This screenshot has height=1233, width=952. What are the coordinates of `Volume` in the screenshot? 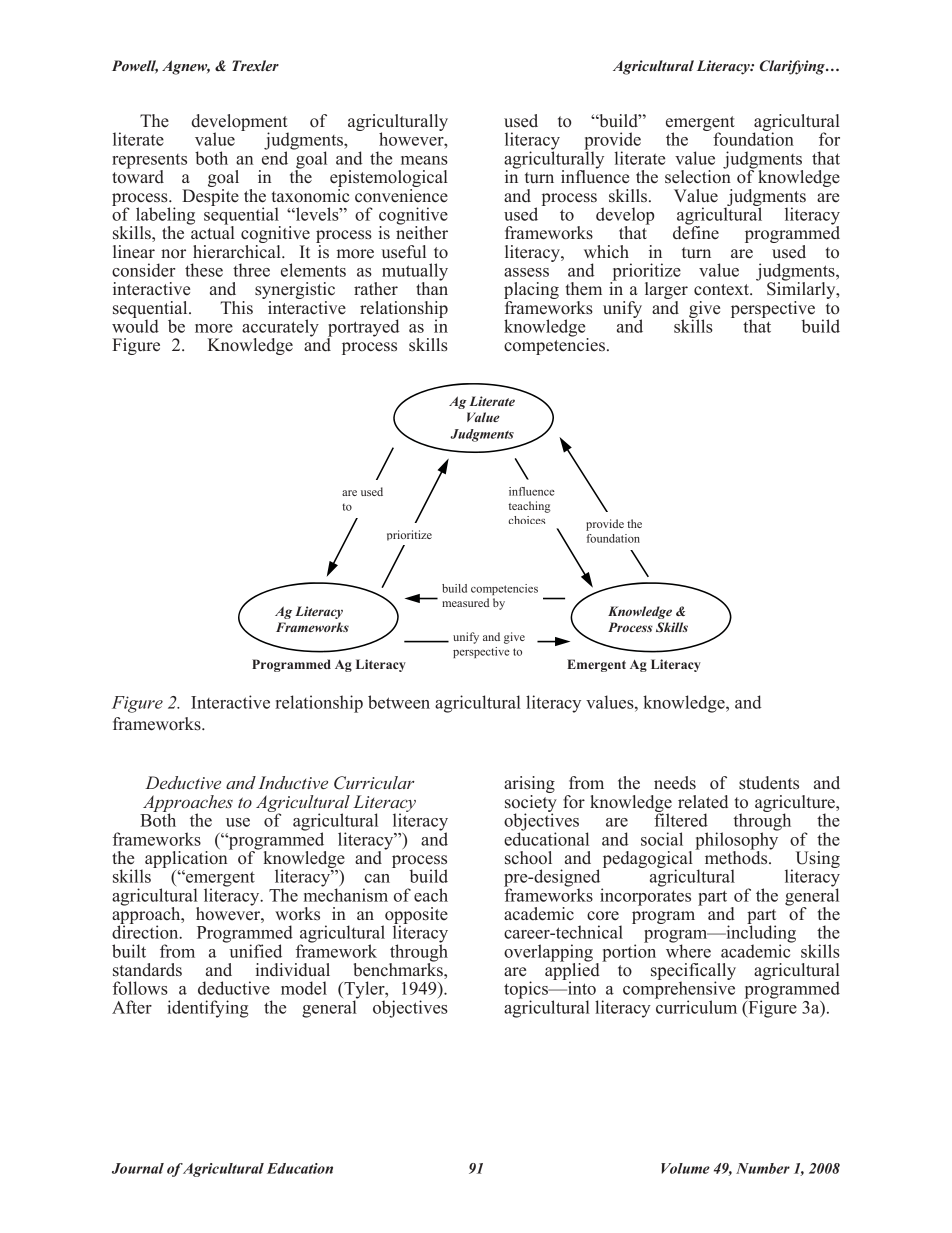 It's located at (685, 1168).
